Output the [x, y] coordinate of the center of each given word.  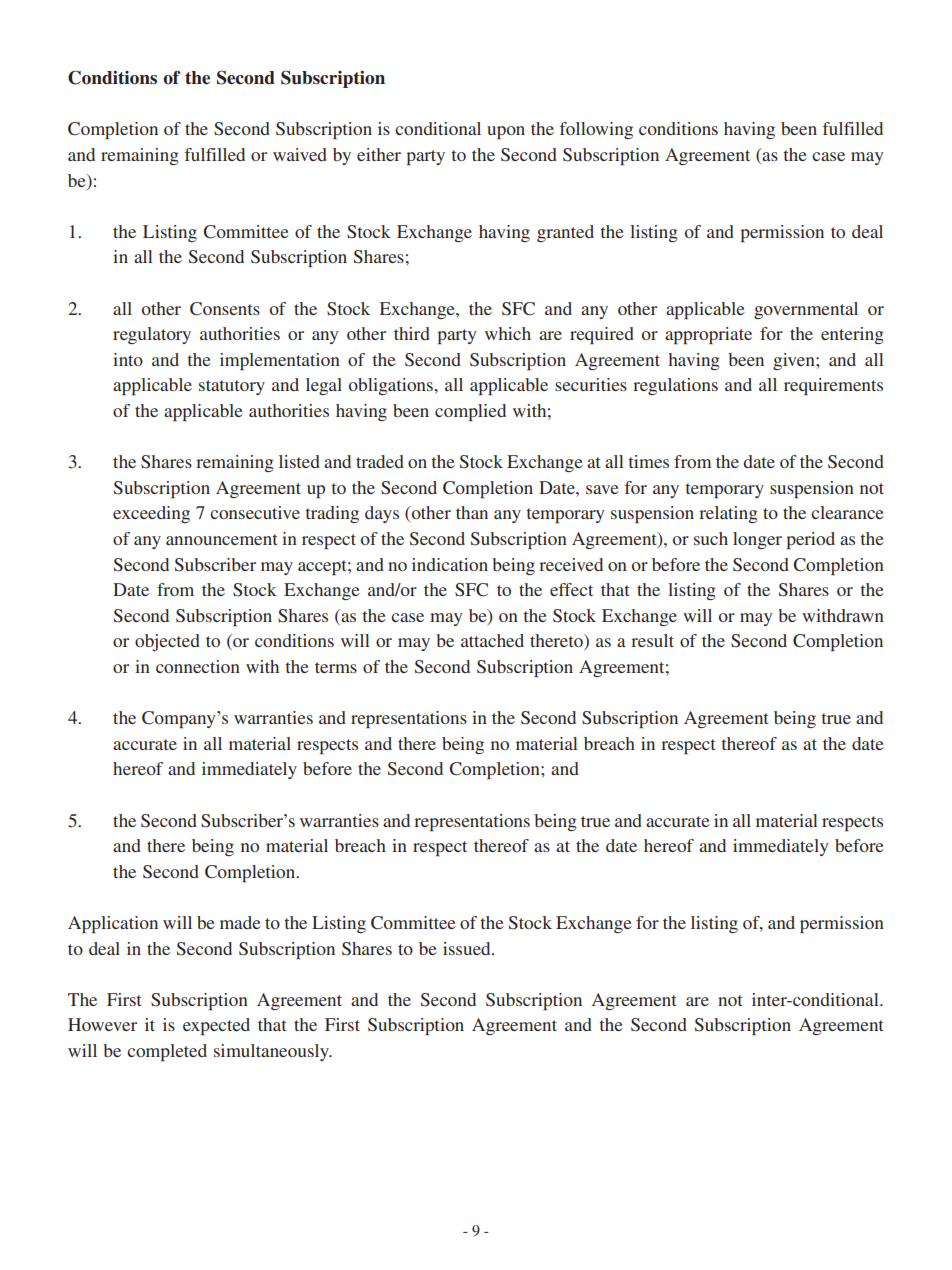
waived [300, 154]
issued [468, 948]
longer [757, 540]
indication [450, 564]
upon [506, 132]
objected [167, 642]
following [596, 130]
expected [216, 1026]
